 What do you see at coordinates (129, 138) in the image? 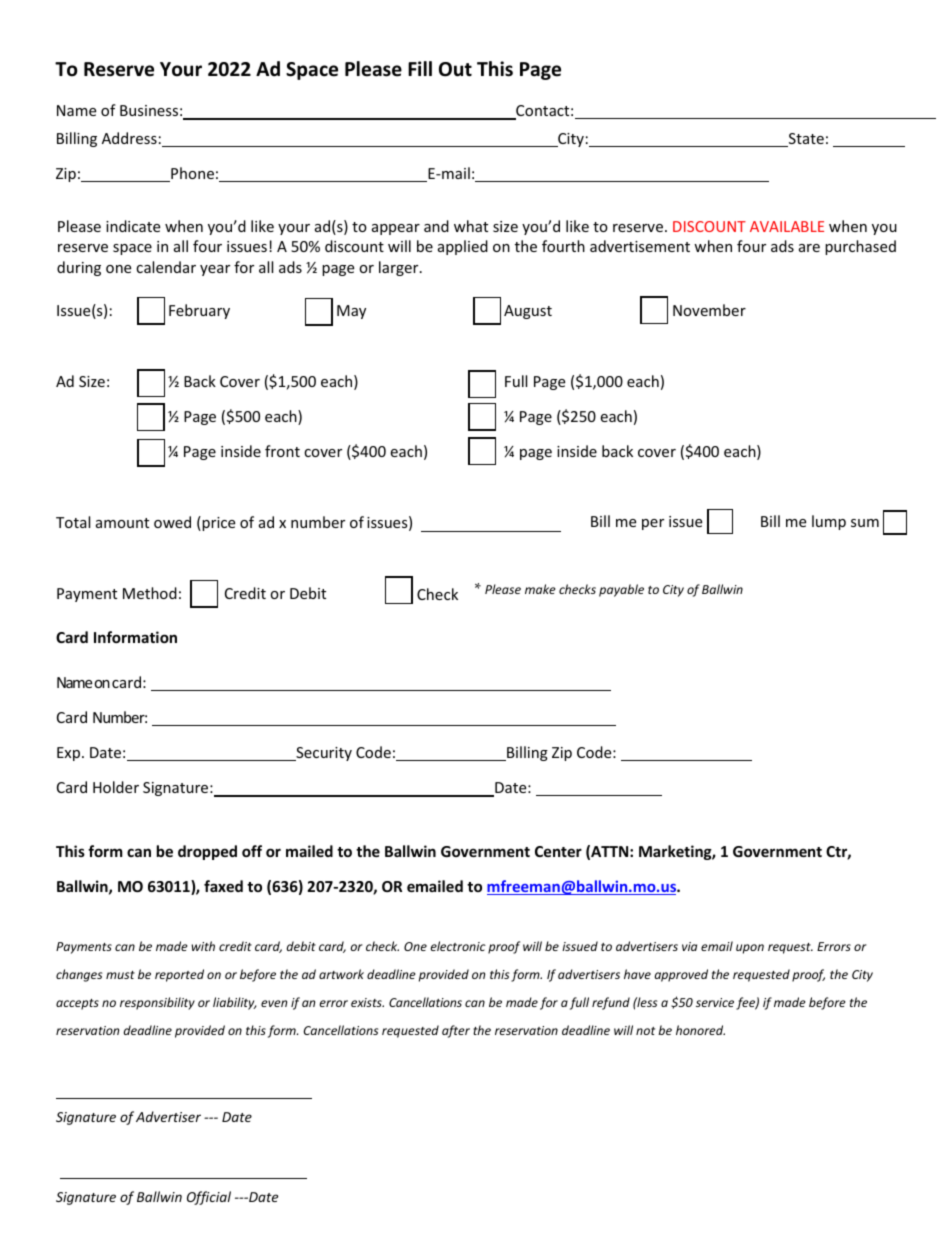
I see `Address` at bounding box center [129, 138].
